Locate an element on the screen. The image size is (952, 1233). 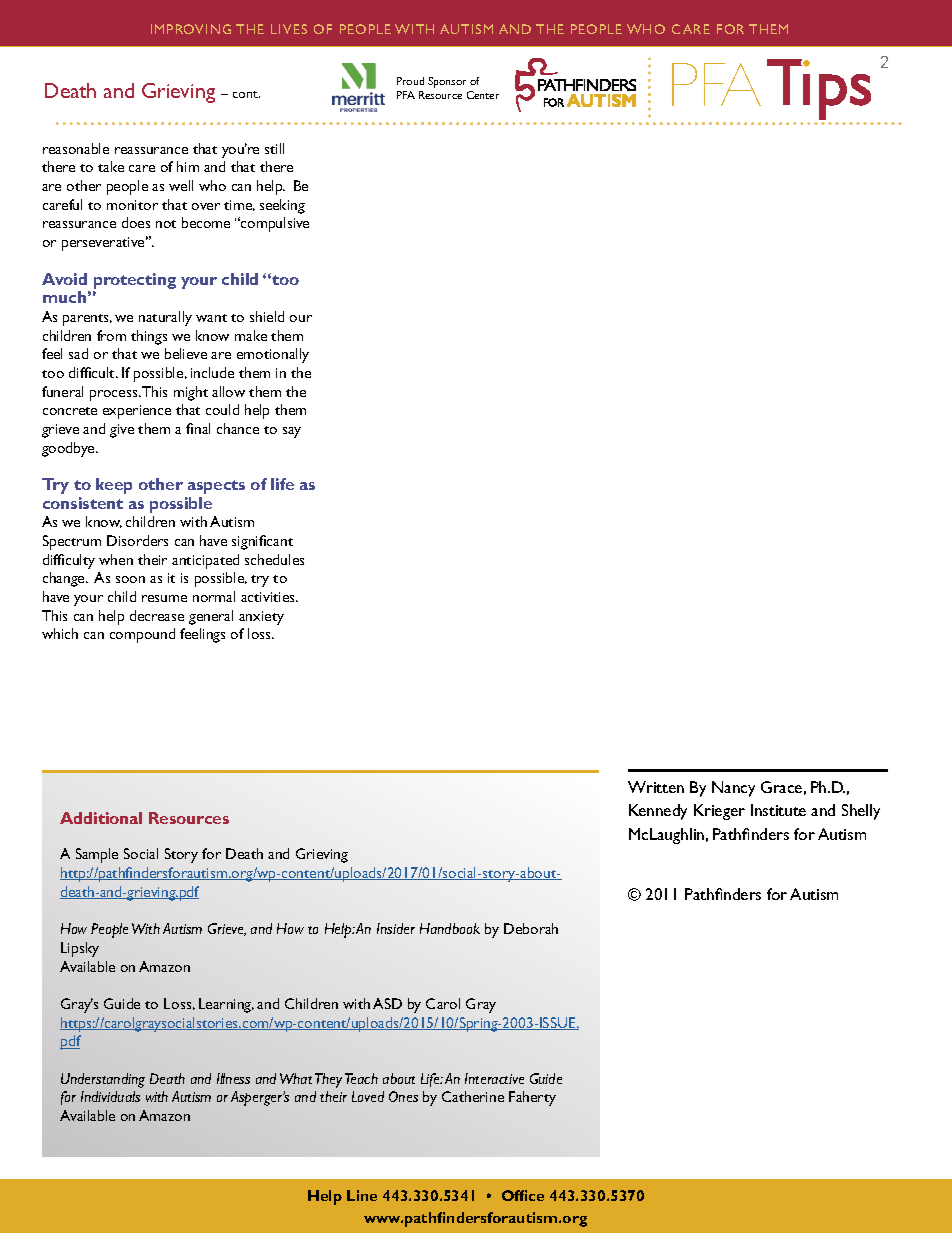
Handbook is located at coordinates (450, 928).
